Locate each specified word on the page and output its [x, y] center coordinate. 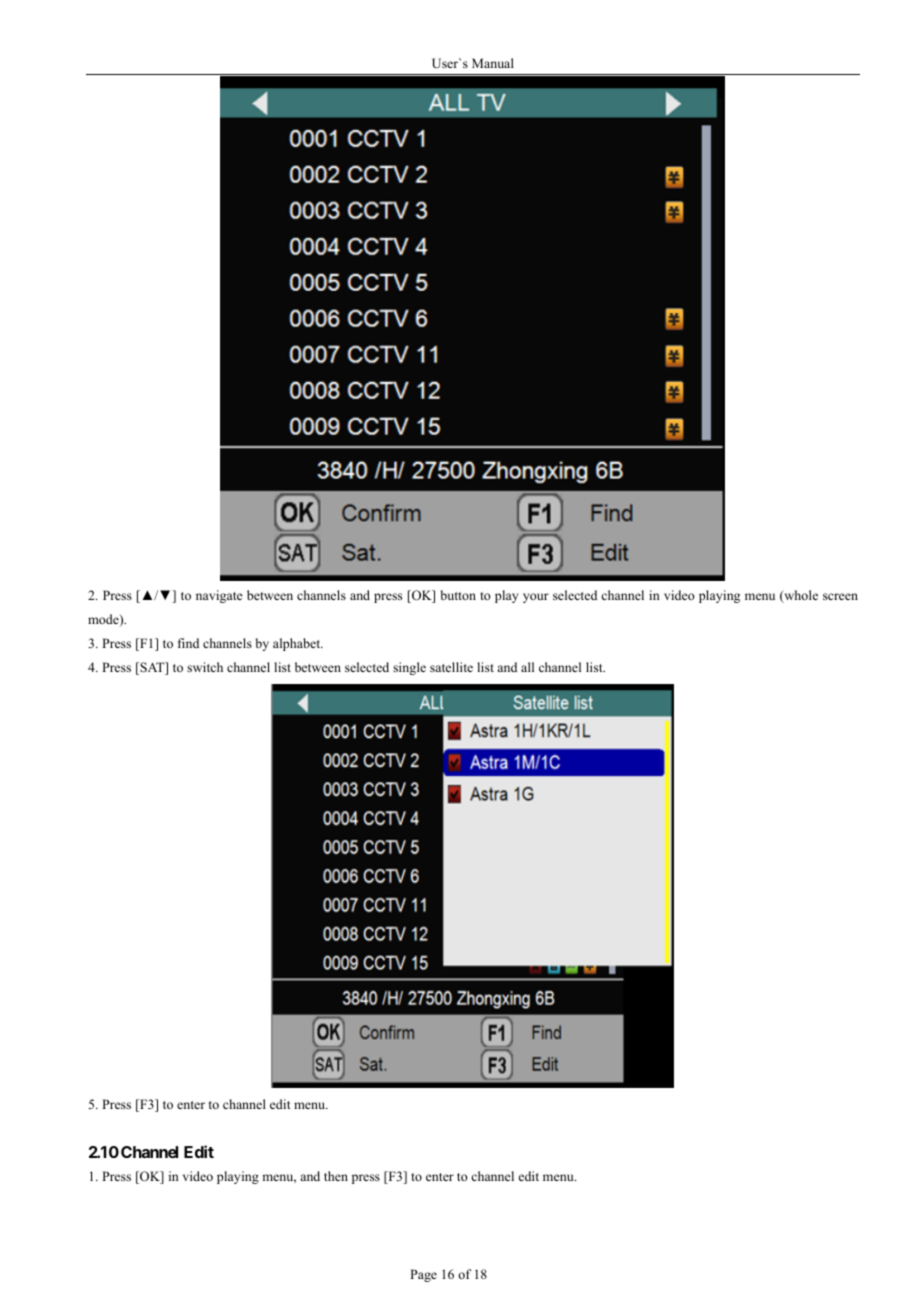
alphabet [298, 644]
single [409, 668]
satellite [451, 667]
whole [800, 596]
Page [423, 1275]
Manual [493, 63]
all [527, 667]
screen [840, 596]
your [536, 598]
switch [205, 667]
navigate [219, 596]
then [336, 1176]
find [188, 643]
